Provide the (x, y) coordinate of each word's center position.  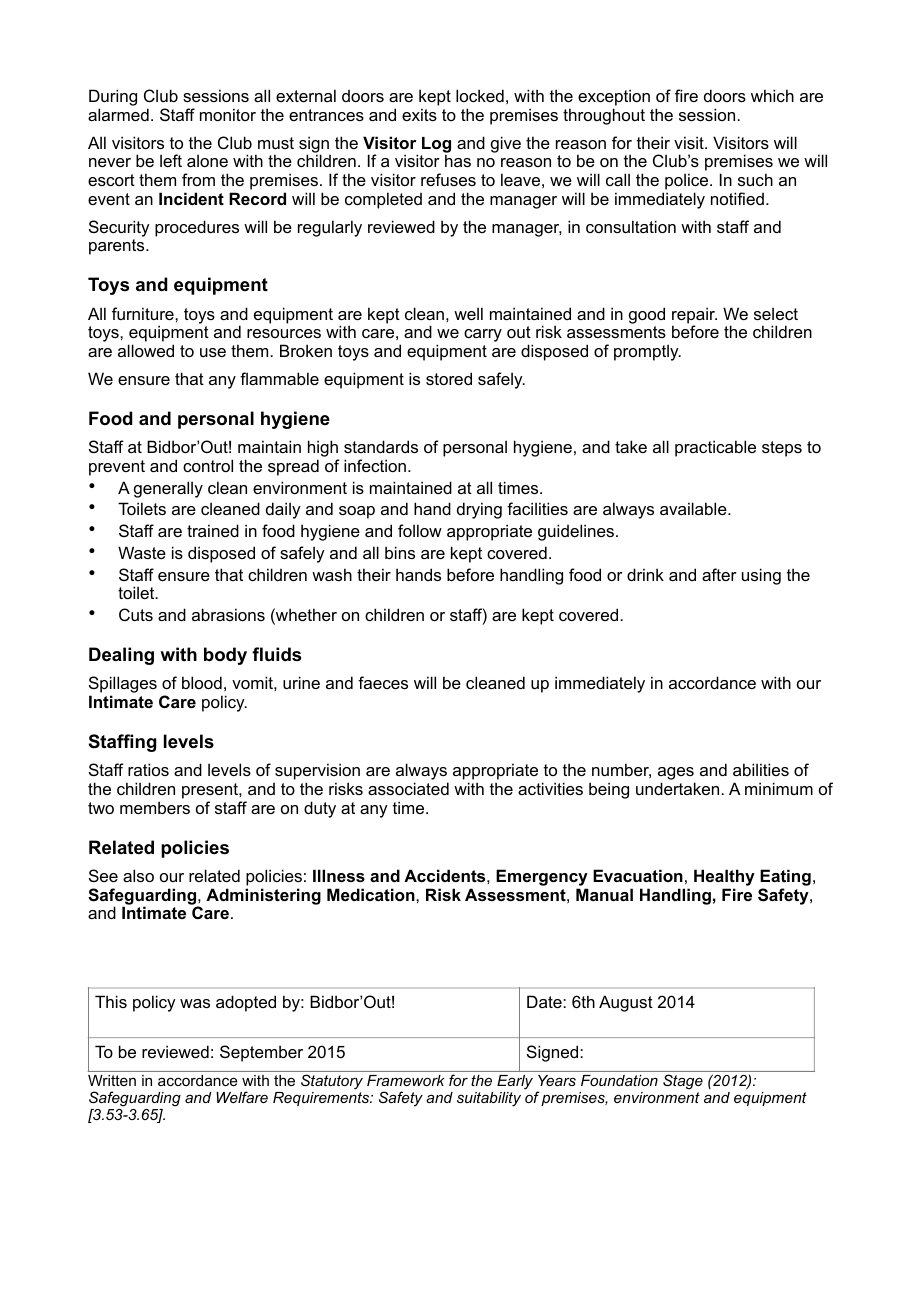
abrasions (228, 614)
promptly (647, 352)
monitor (228, 114)
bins (400, 552)
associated (408, 788)
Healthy (724, 877)
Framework (406, 1080)
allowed (146, 350)
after (719, 574)
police (688, 181)
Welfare (242, 1097)
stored (449, 378)
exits (419, 114)
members (155, 807)
